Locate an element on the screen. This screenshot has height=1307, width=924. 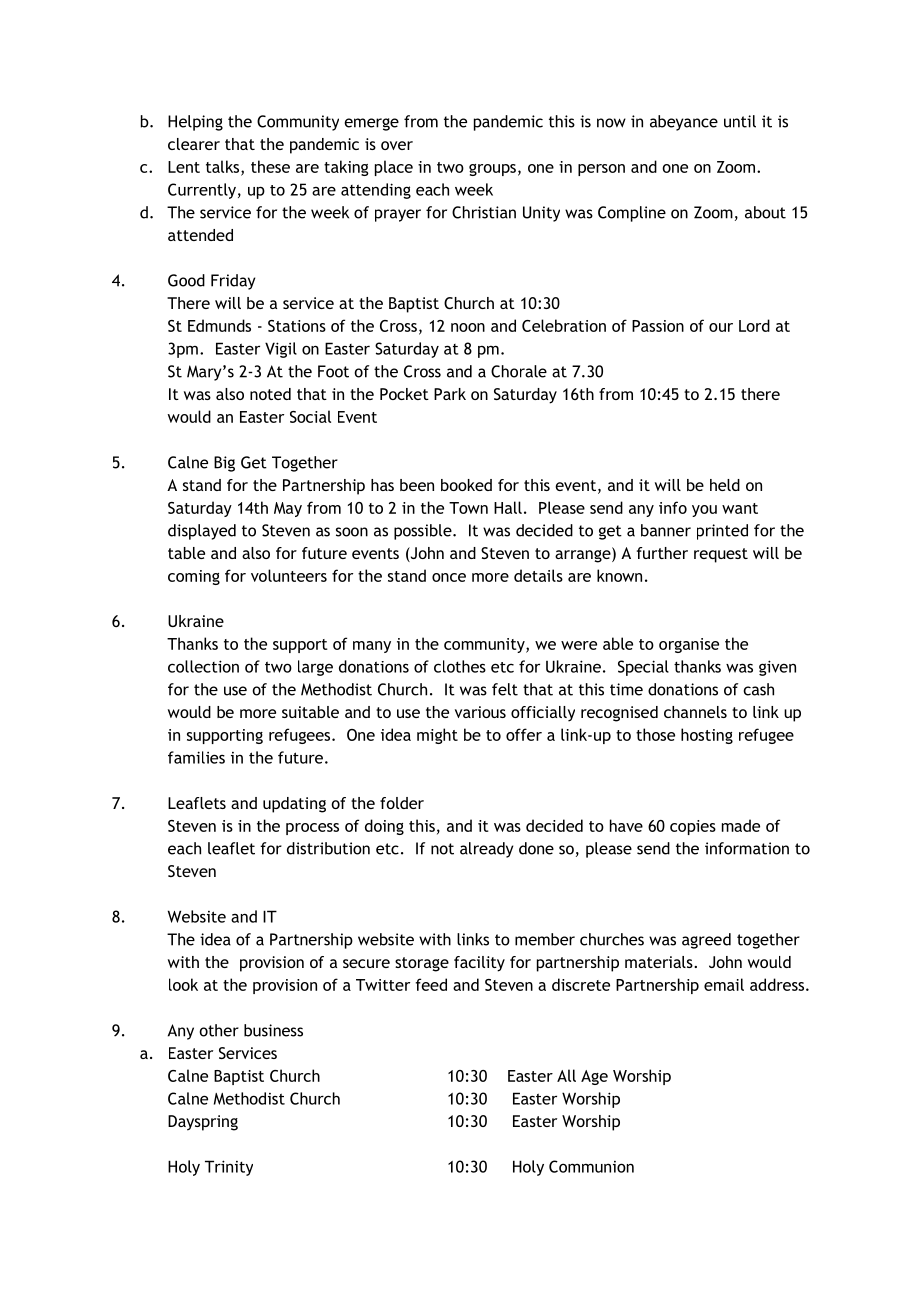
Park is located at coordinates (450, 394).
